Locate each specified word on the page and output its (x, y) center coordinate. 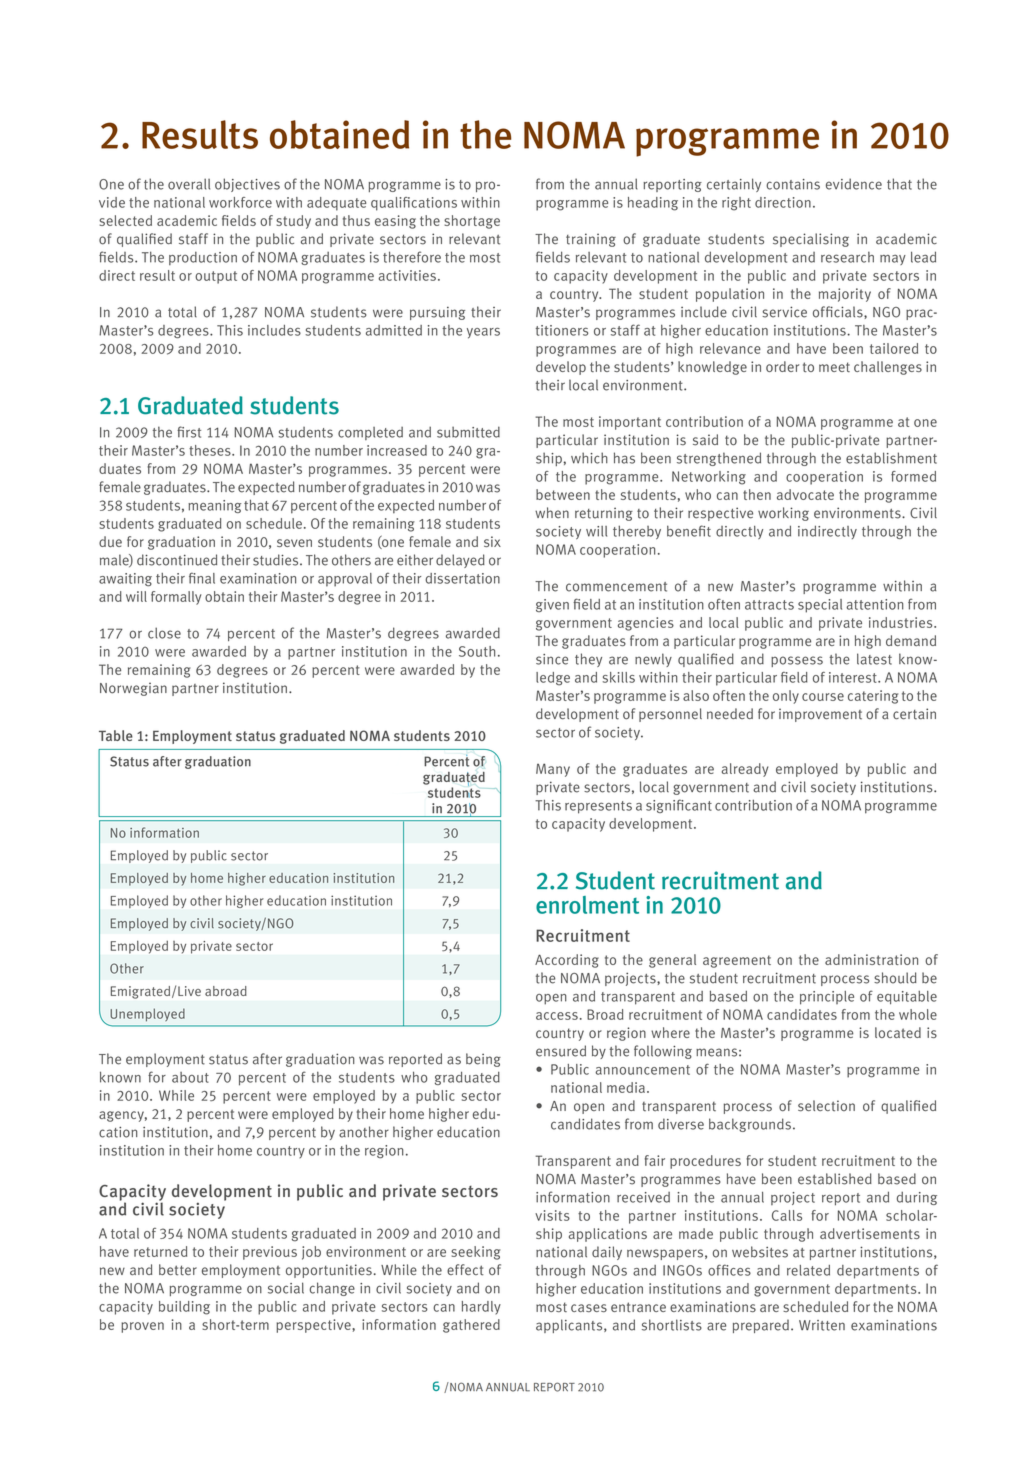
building (184, 1308)
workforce (240, 202)
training (591, 240)
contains (793, 184)
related (808, 1270)
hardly (481, 1308)
